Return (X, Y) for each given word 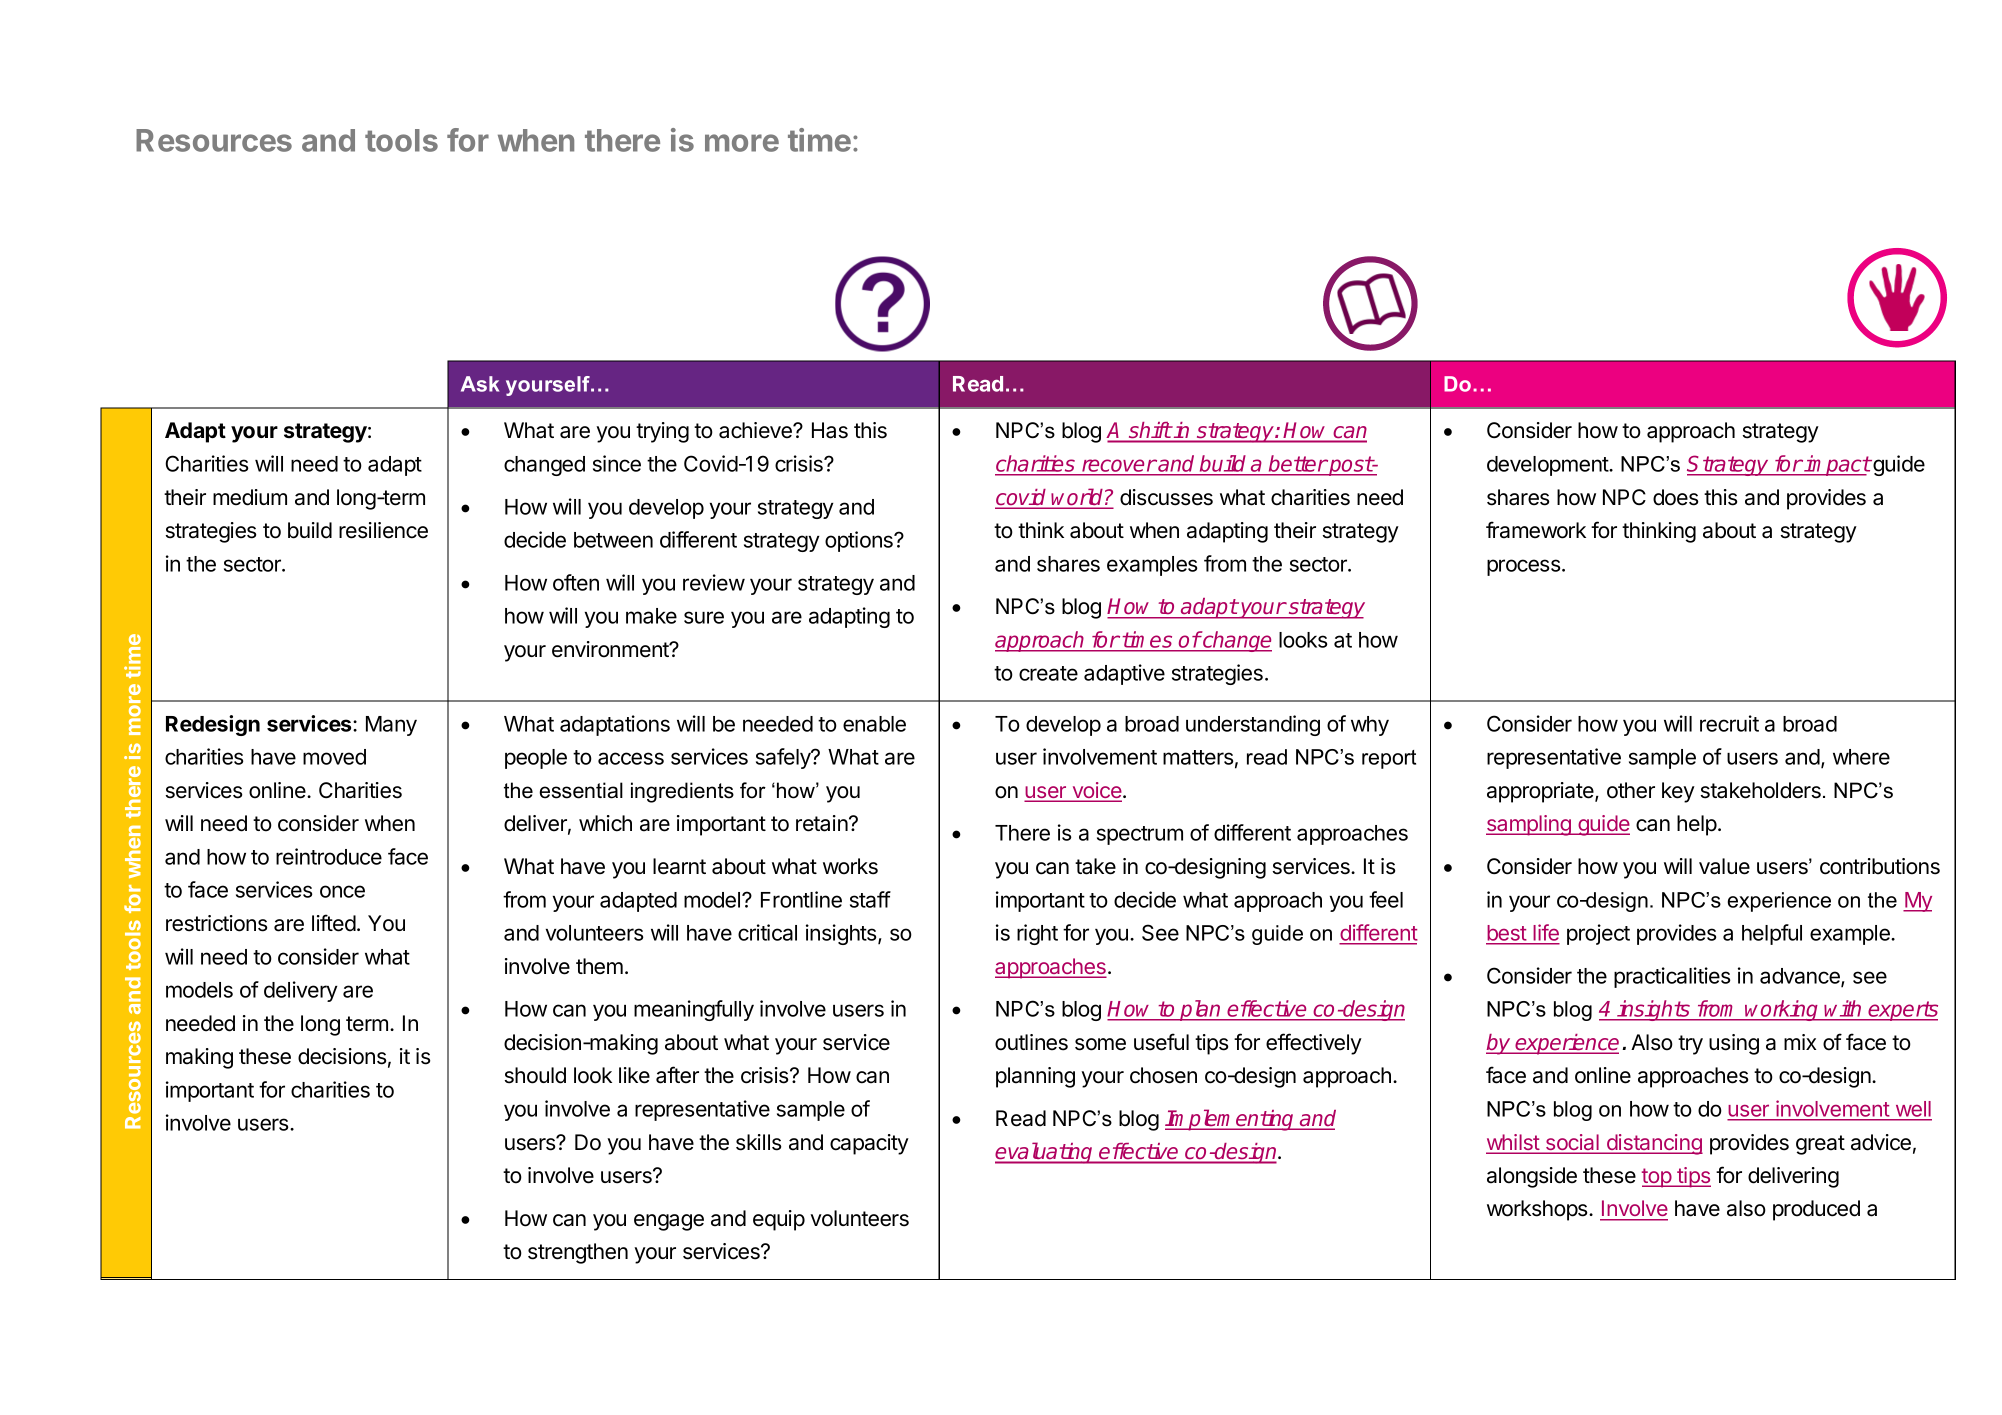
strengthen (578, 1253)
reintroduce (329, 856)
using (1734, 1044)
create (1048, 673)
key (1678, 792)
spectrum (1140, 835)
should (535, 1075)
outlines (1031, 1042)
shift (1150, 430)
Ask (480, 384)
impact (1837, 465)
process (1525, 567)
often (576, 582)
